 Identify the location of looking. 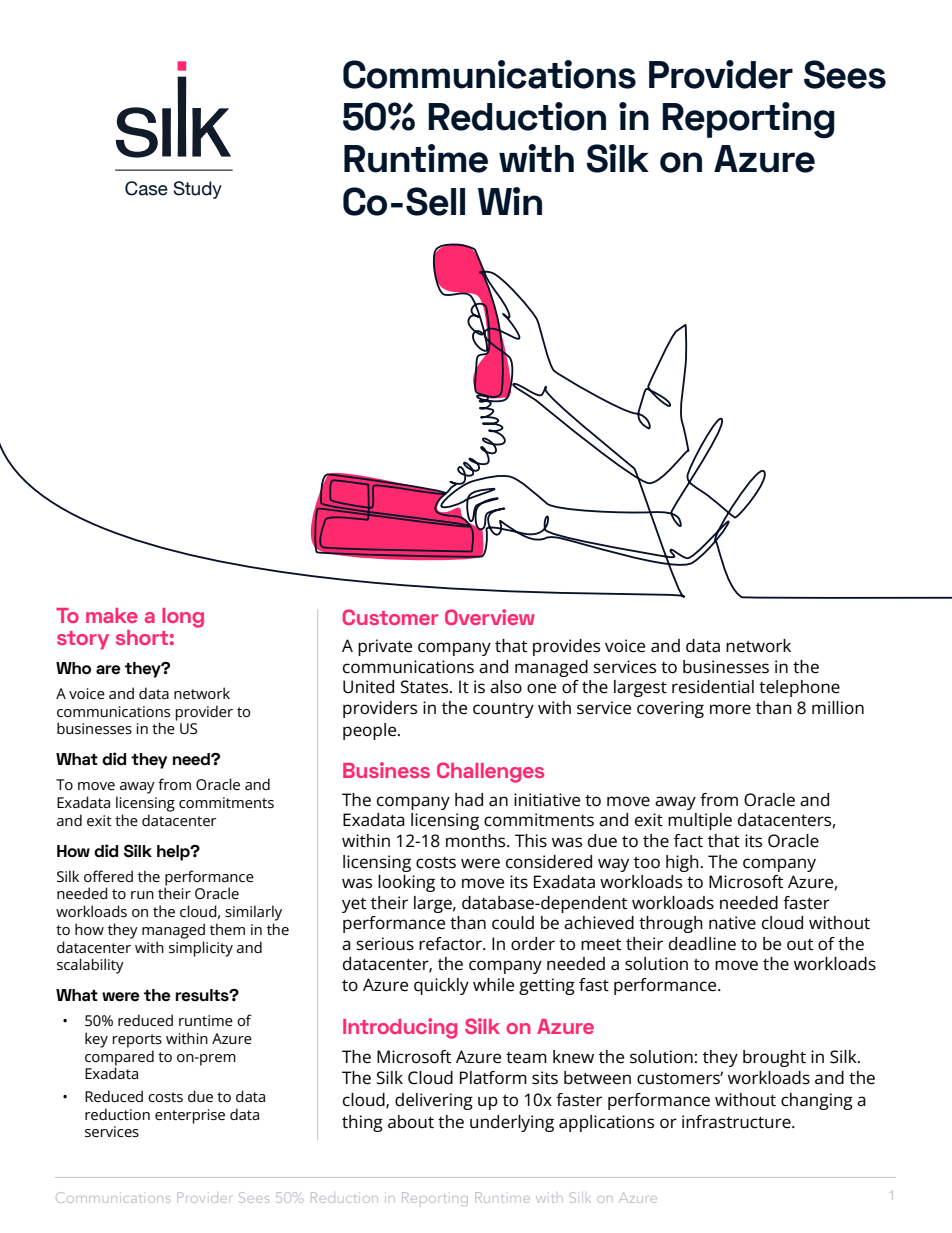
(406, 883).
